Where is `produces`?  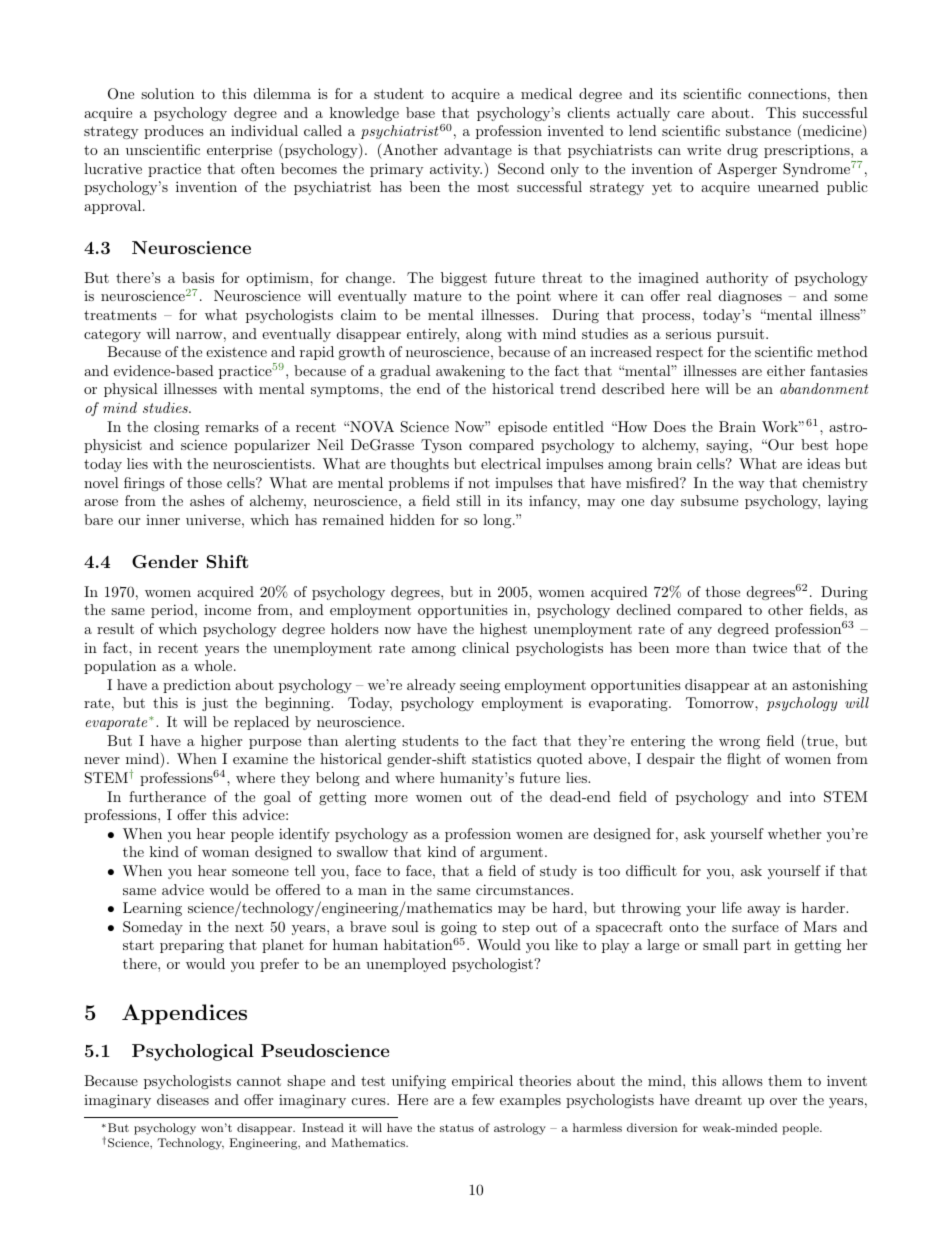
produces is located at coordinates (174, 132).
